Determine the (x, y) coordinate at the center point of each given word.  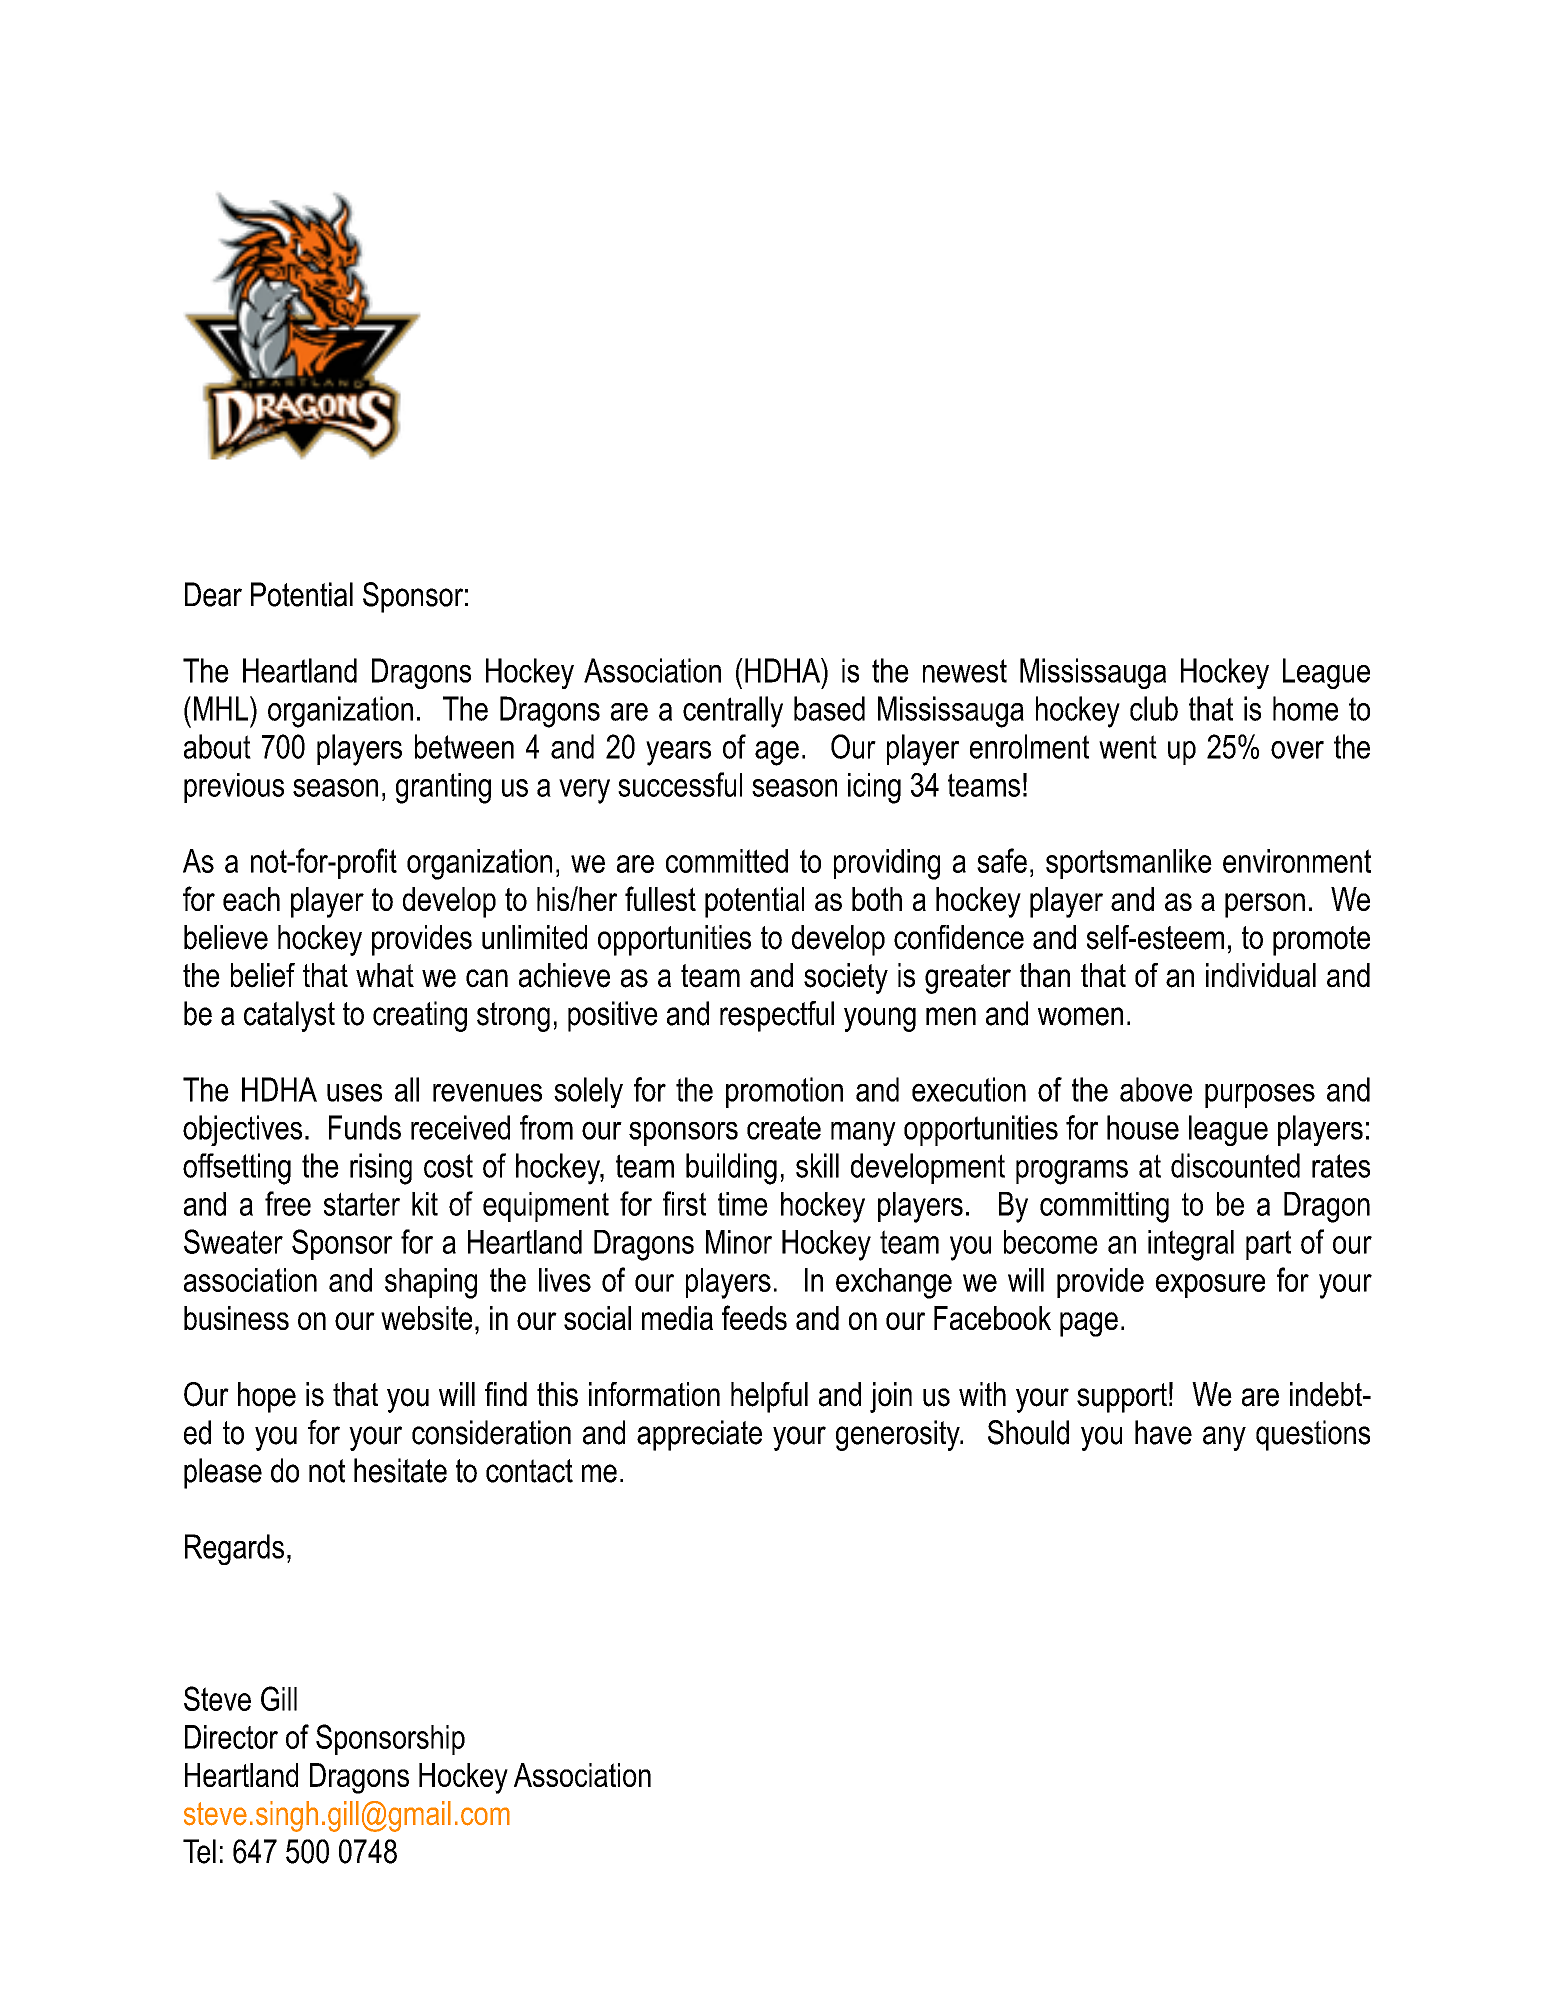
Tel (199, 1851)
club (1154, 708)
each (251, 899)
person (1265, 905)
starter (362, 1204)
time (743, 1204)
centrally (733, 712)
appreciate (699, 1435)
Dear (213, 594)
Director (231, 1737)
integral (1191, 1245)
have (1163, 1432)
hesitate (400, 1470)
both (877, 899)
